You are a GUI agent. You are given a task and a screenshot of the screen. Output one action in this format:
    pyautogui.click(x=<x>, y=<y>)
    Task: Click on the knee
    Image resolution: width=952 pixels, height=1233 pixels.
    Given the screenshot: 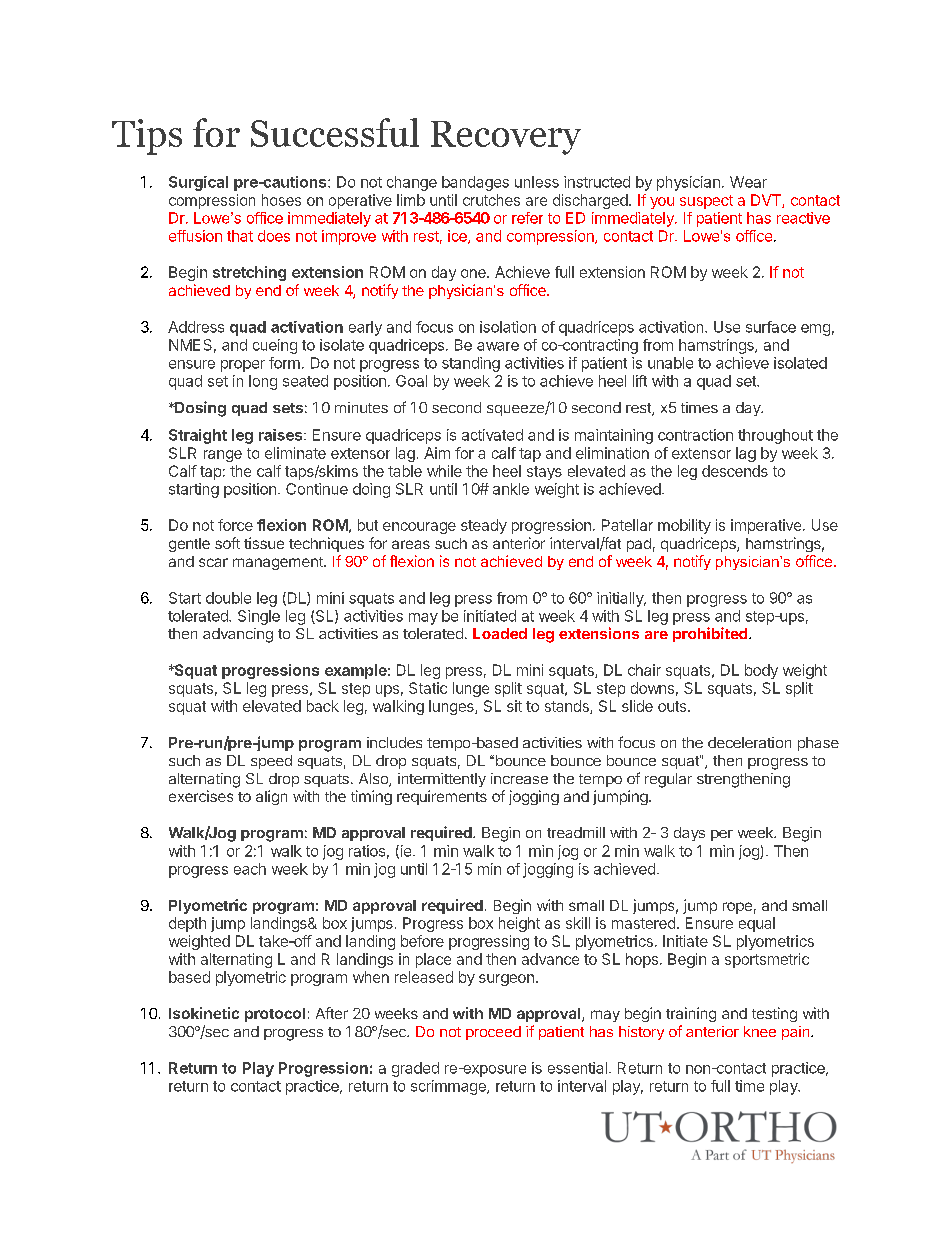 What is the action you would take?
    pyautogui.click(x=760, y=1031)
